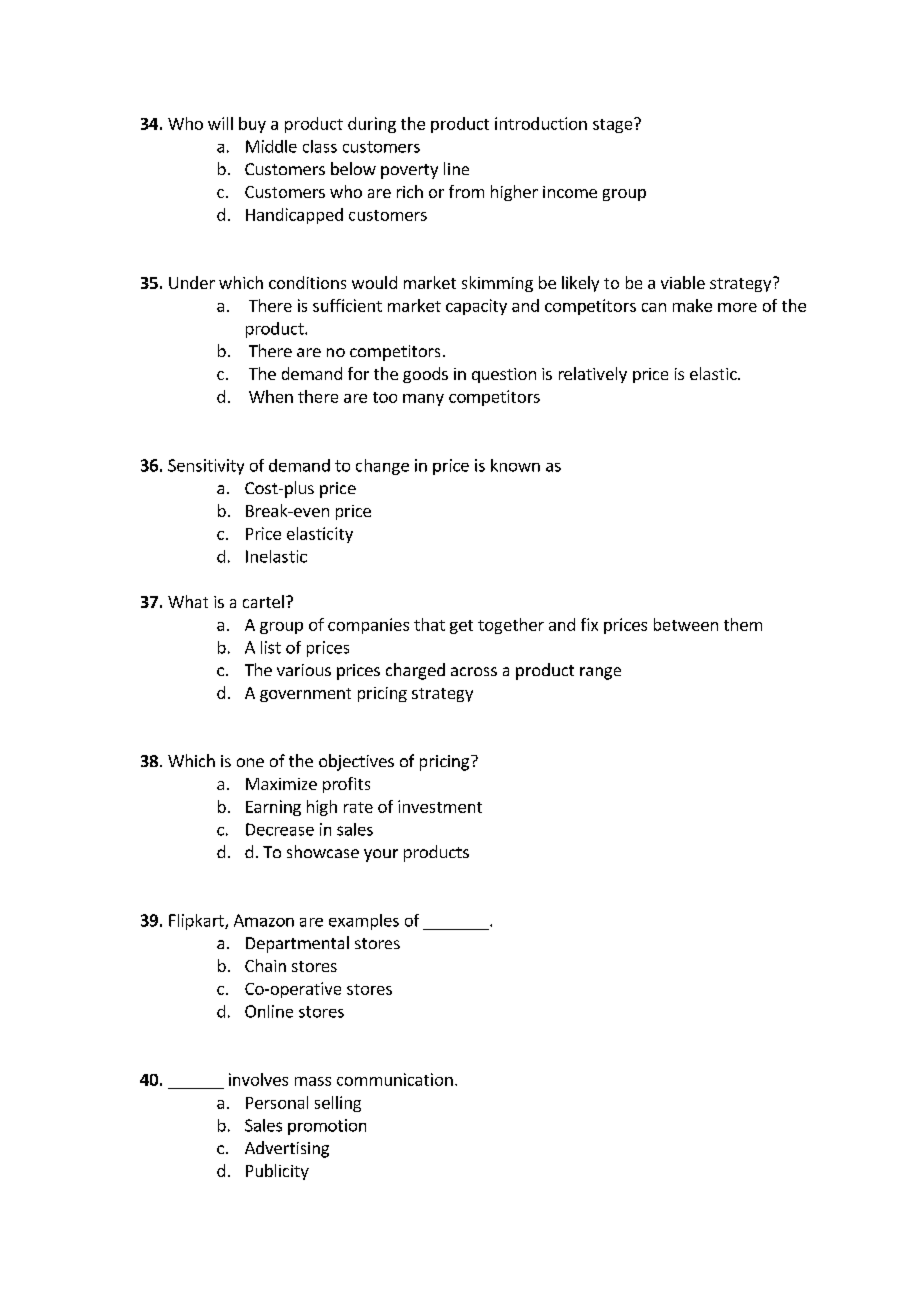  What do you see at coordinates (423, 400) in the screenshot?
I see `many` at bounding box center [423, 400].
